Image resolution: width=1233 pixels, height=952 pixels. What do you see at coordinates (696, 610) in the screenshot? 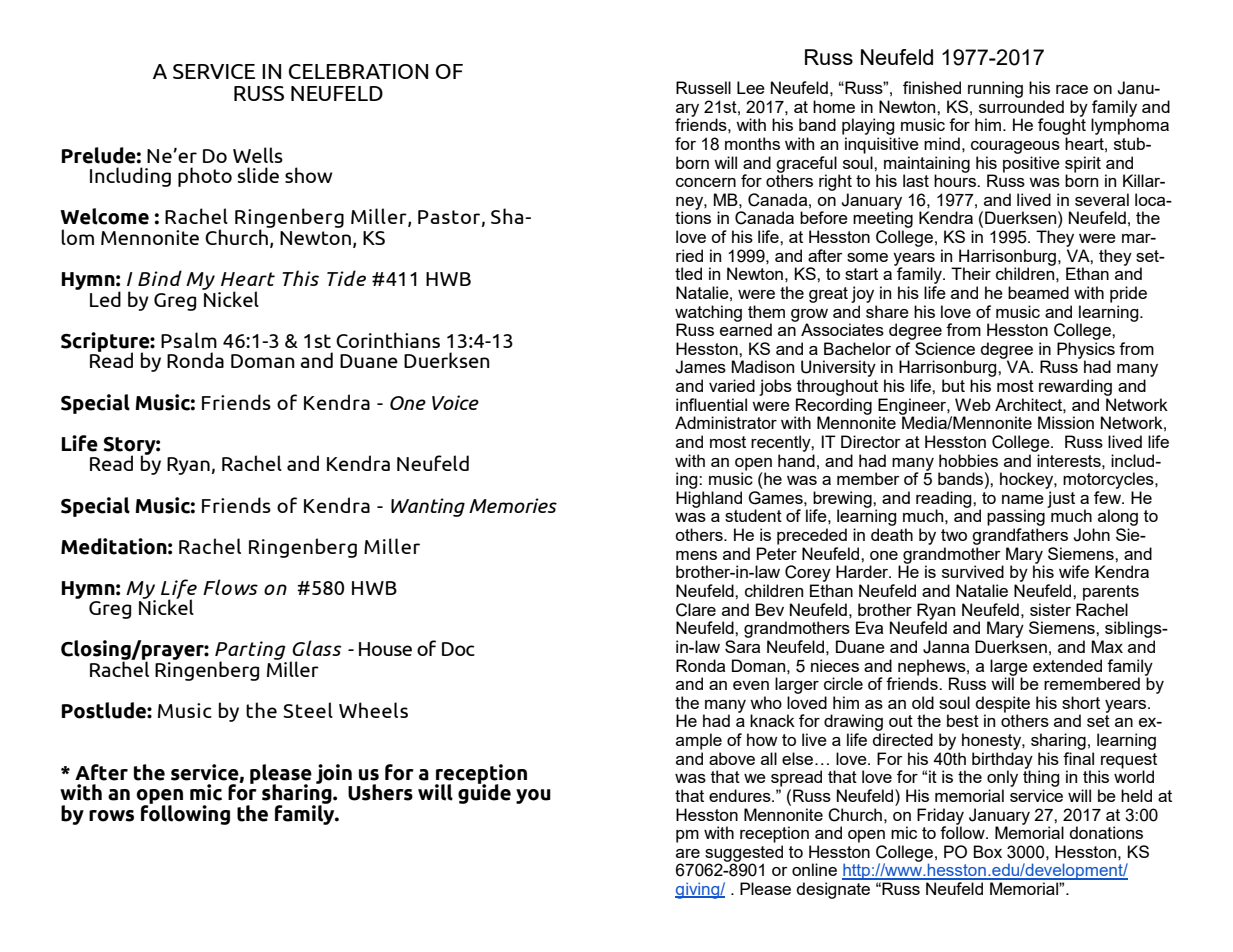
I see `Clare` at bounding box center [696, 610].
